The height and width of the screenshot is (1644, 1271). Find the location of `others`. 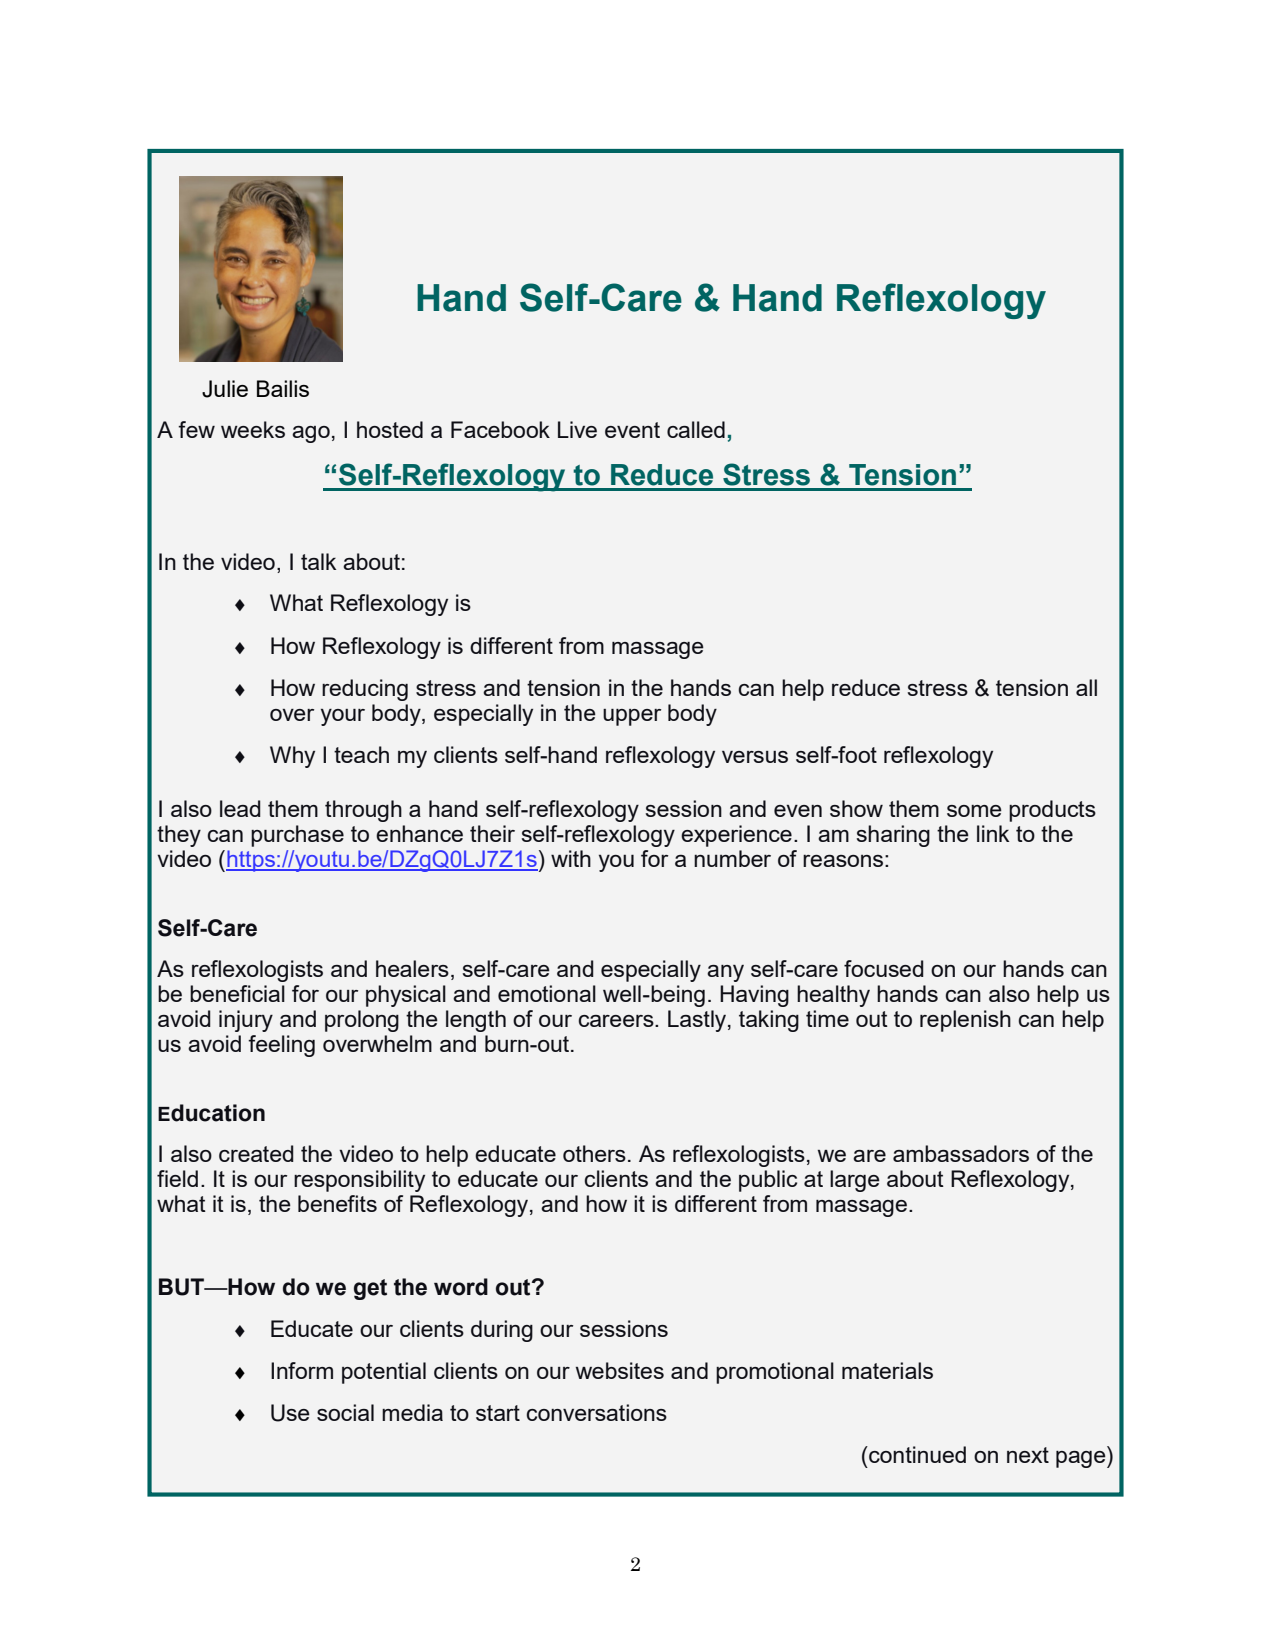

others is located at coordinates (594, 1153).
